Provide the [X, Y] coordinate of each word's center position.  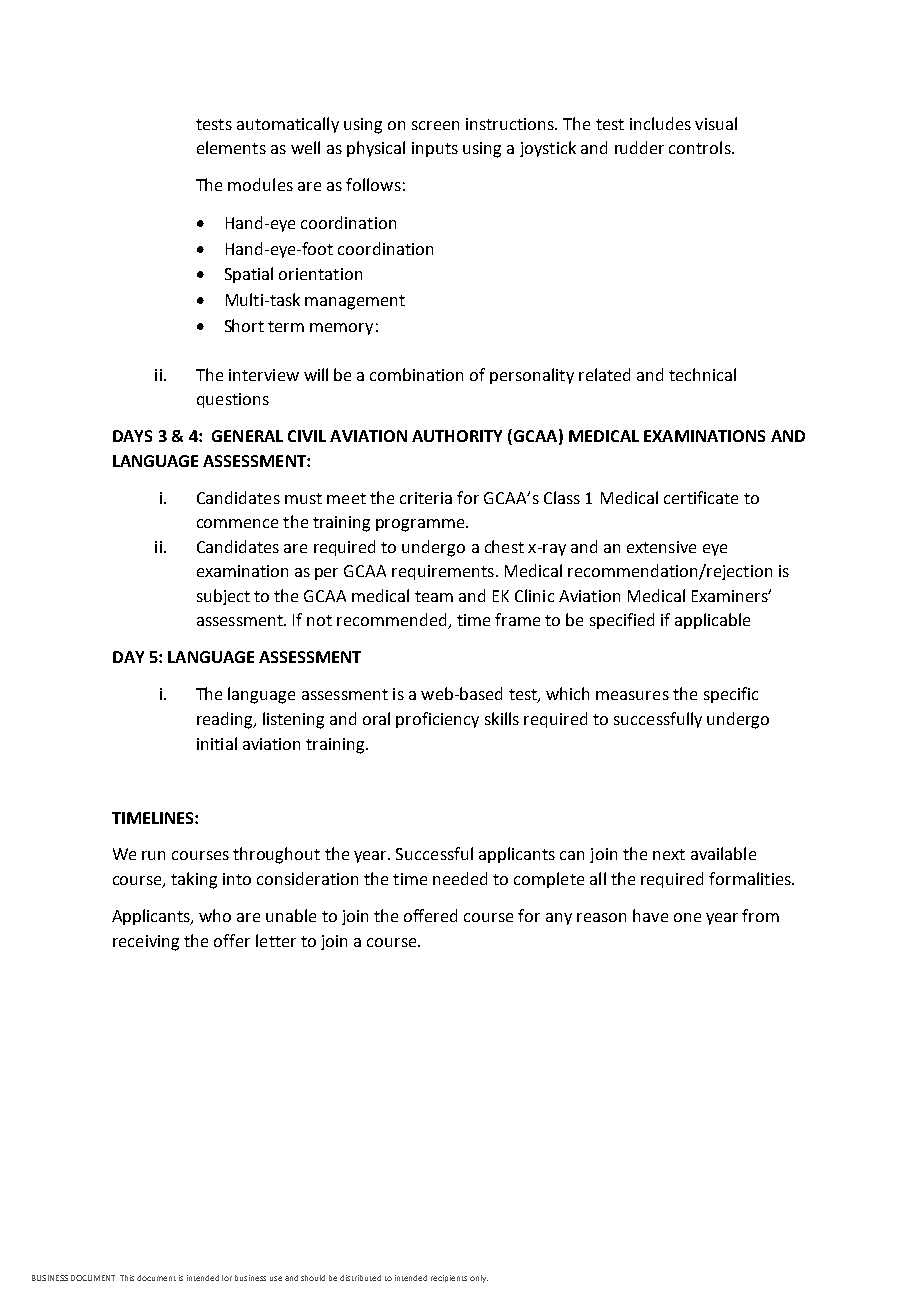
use [276, 1278]
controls [701, 147]
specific [731, 695]
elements [231, 147]
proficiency [437, 720]
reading [226, 720]
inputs [435, 149]
